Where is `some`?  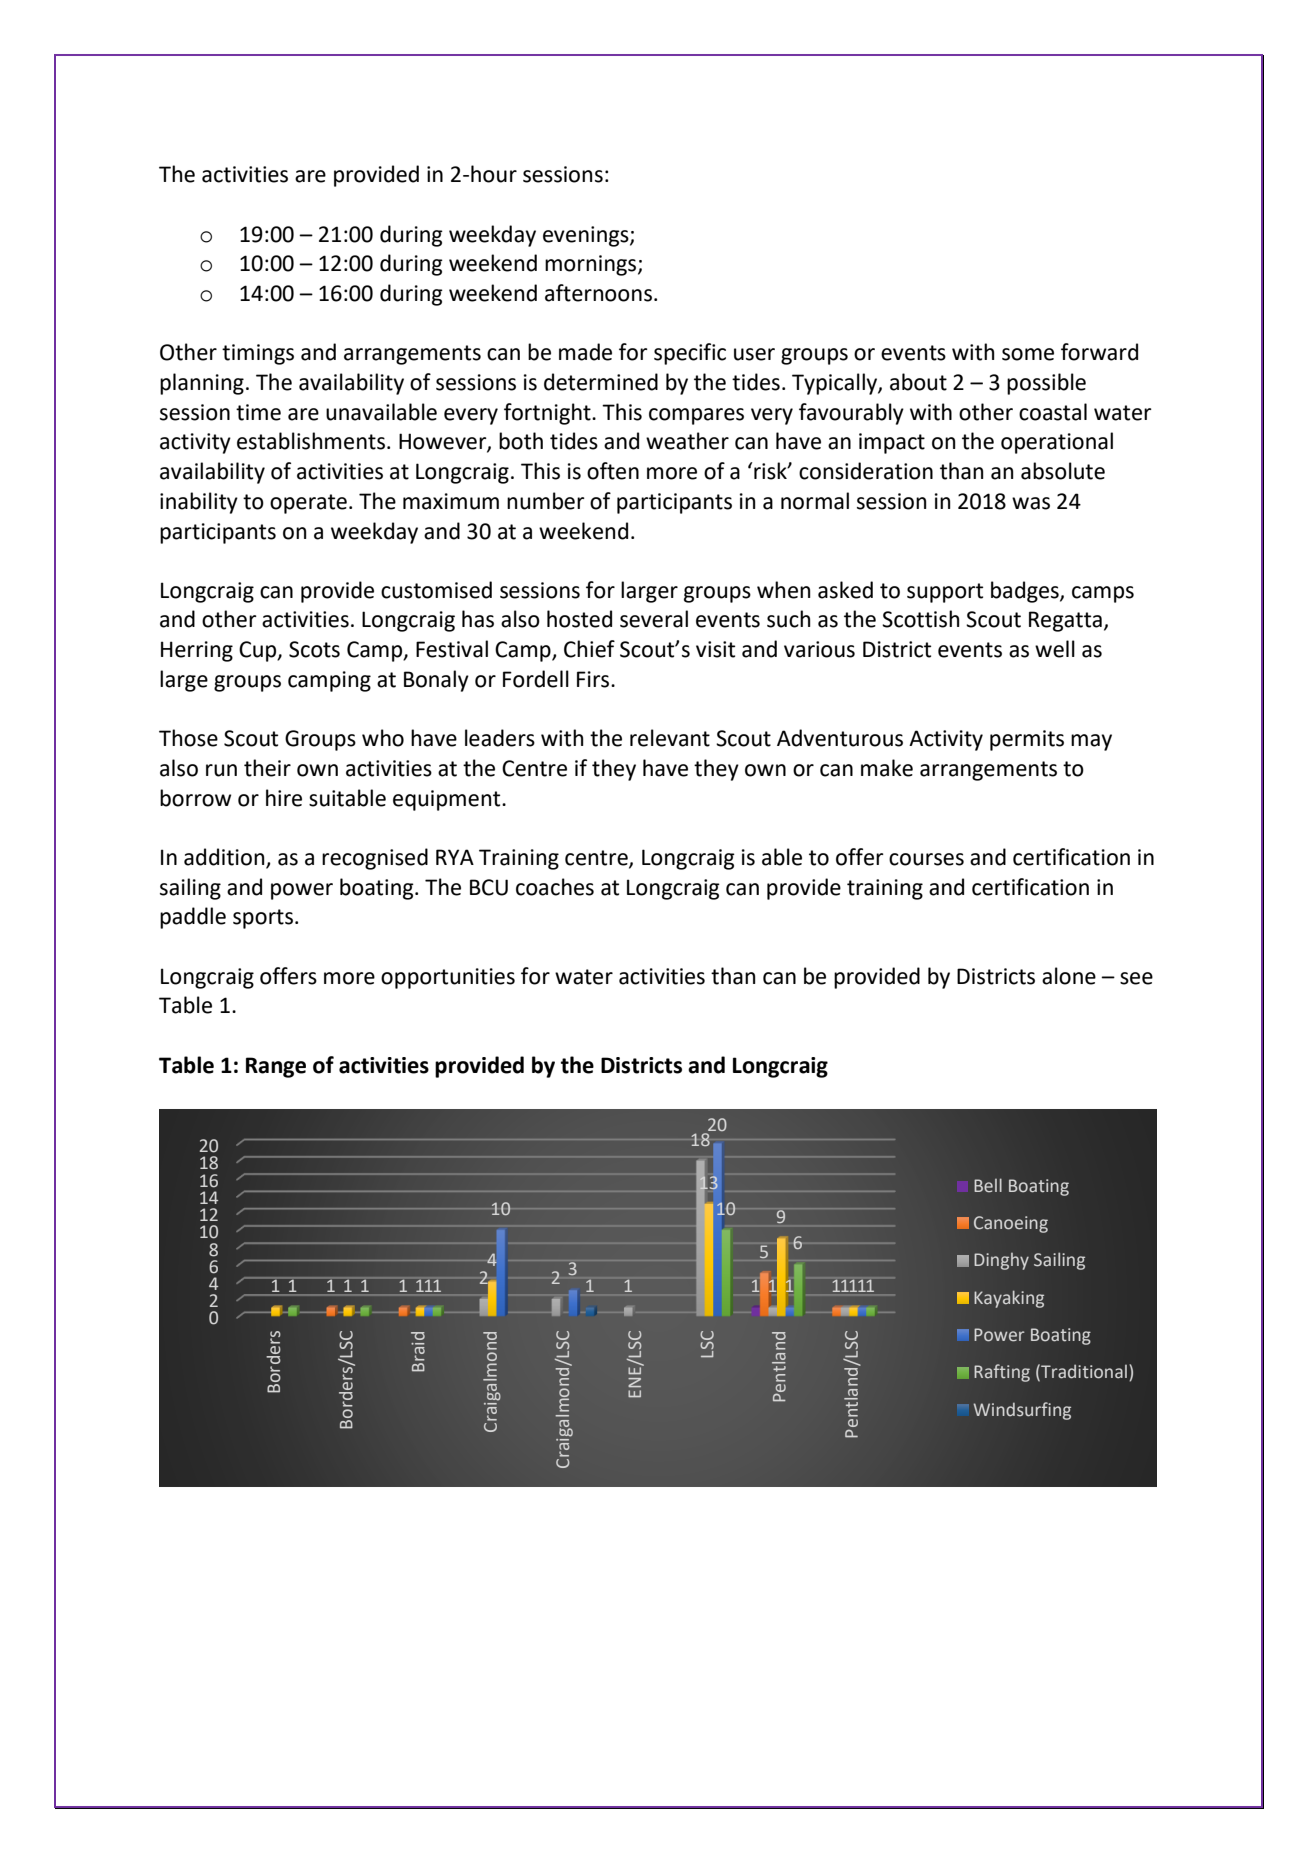
some is located at coordinates (1028, 354).
